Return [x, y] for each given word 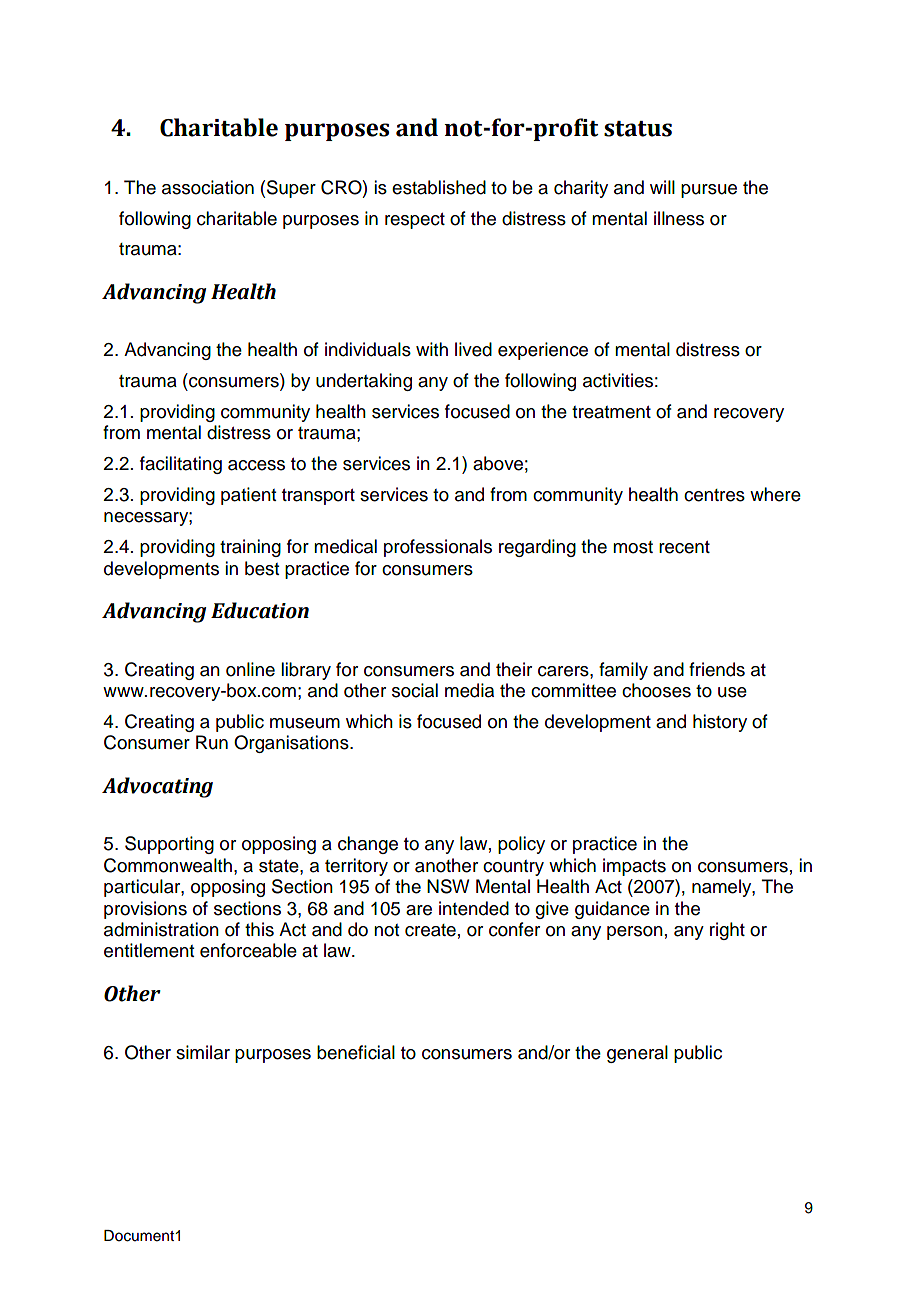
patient [248, 496]
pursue [709, 191]
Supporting [169, 845]
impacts [634, 867]
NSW [448, 886]
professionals [438, 548]
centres [714, 495]
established [439, 187]
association [208, 187]
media [469, 690]
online [250, 669]
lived [473, 349]
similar [203, 1052]
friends [717, 669]
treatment [611, 412]
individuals [368, 349]
